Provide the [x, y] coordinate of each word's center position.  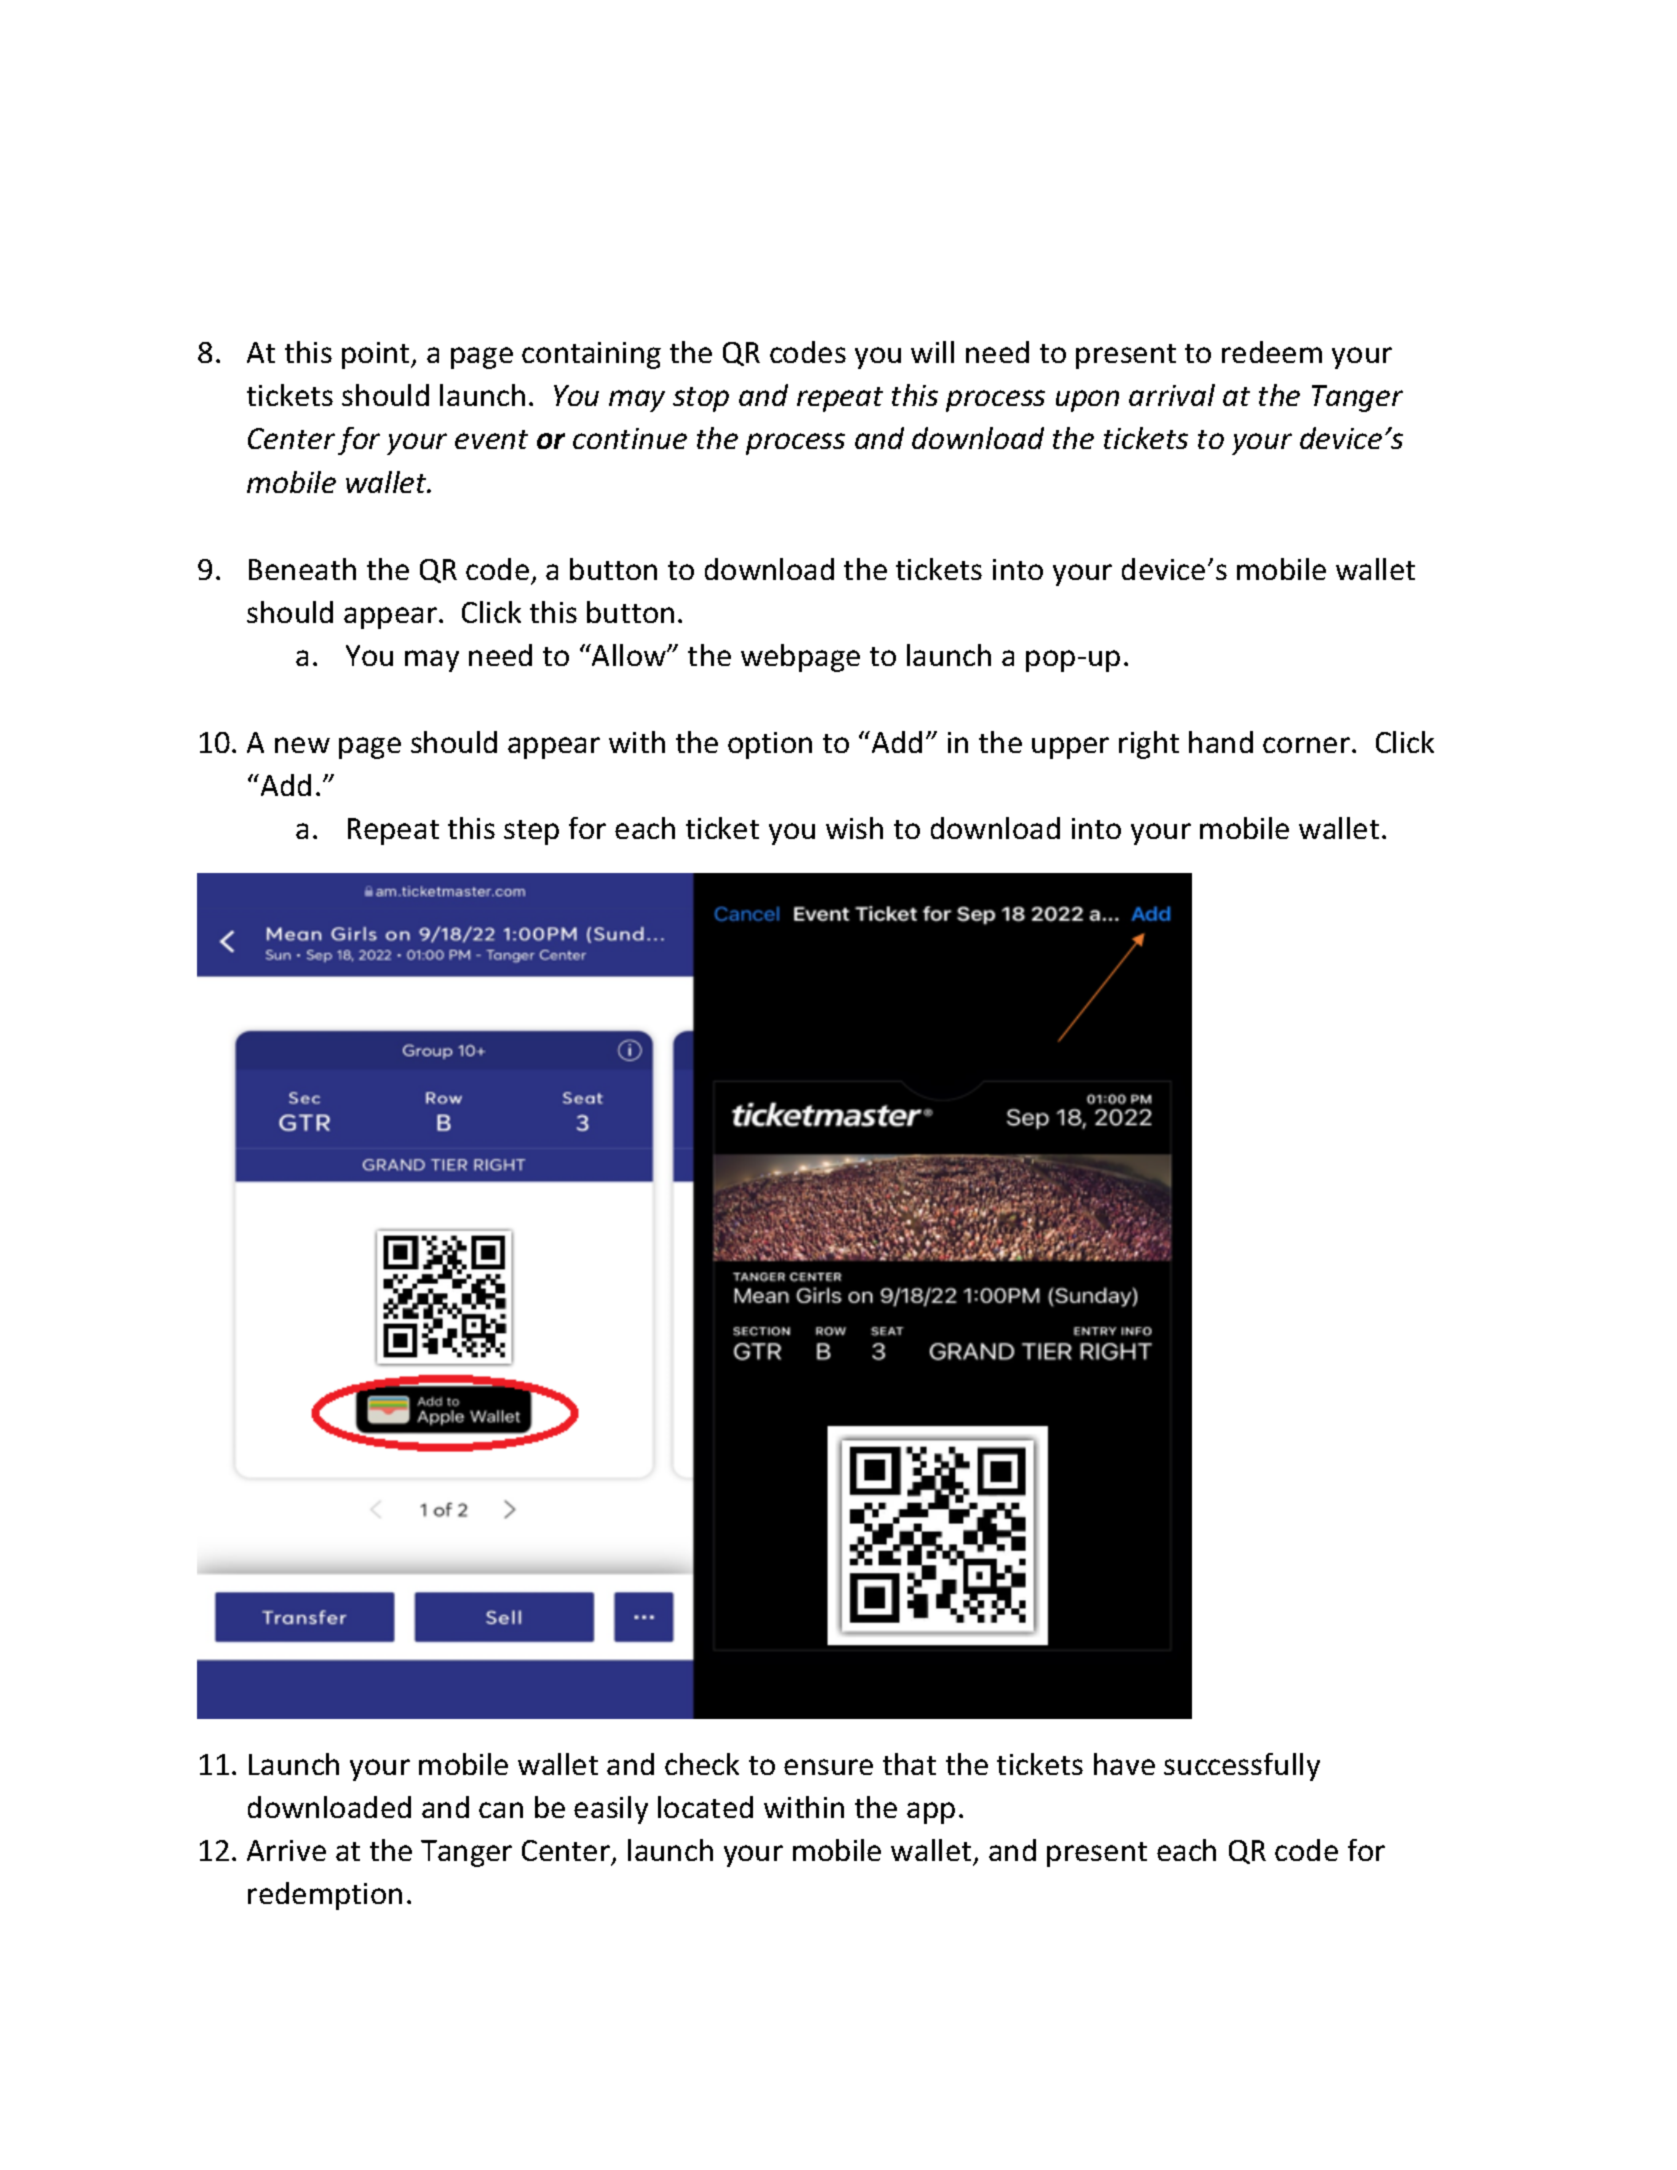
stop [701, 399]
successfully [1242, 1767]
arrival [1172, 395]
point [377, 355]
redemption [325, 1896]
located [705, 1807]
